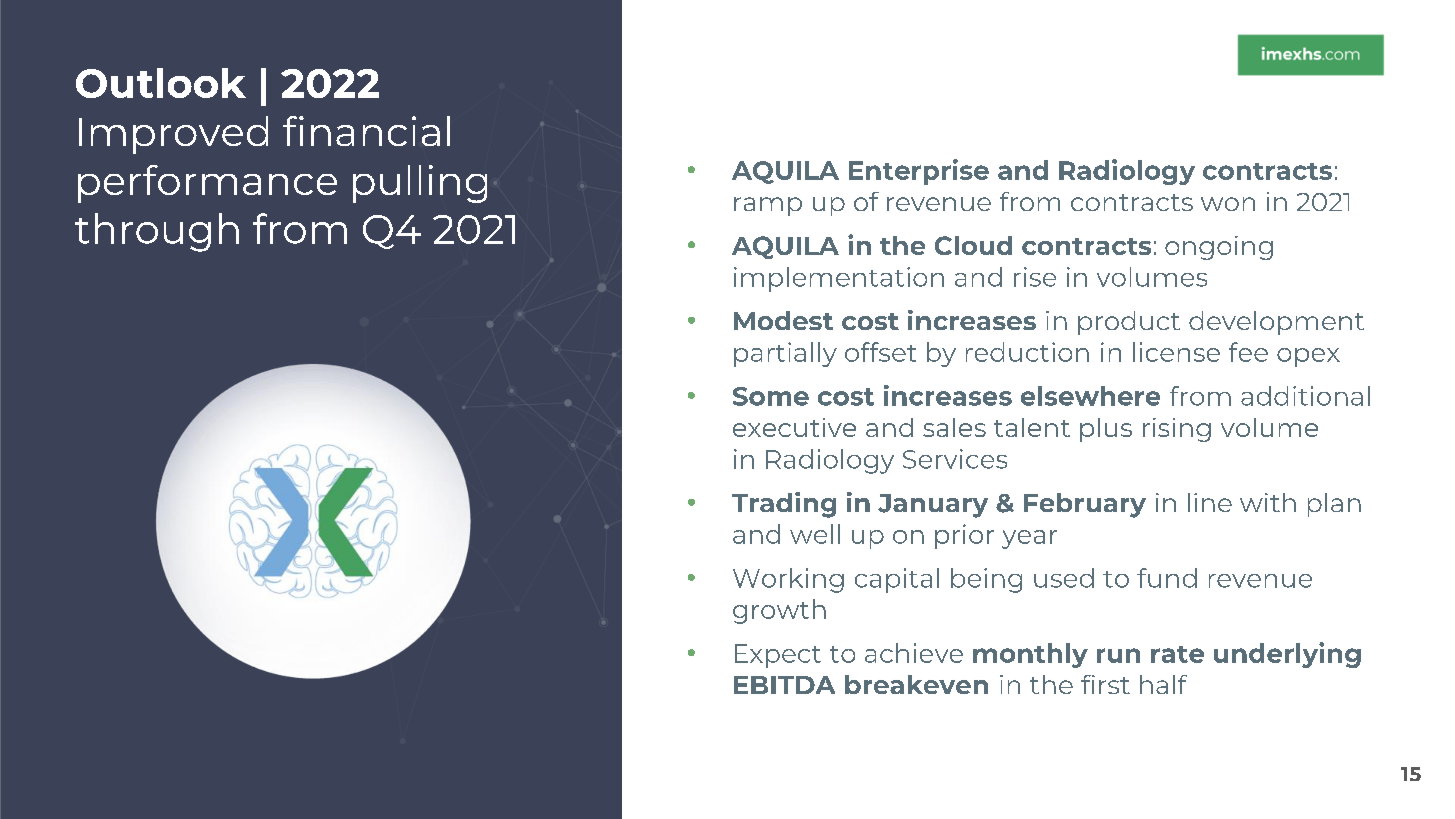  I want to click on Expect, so click(778, 656).
